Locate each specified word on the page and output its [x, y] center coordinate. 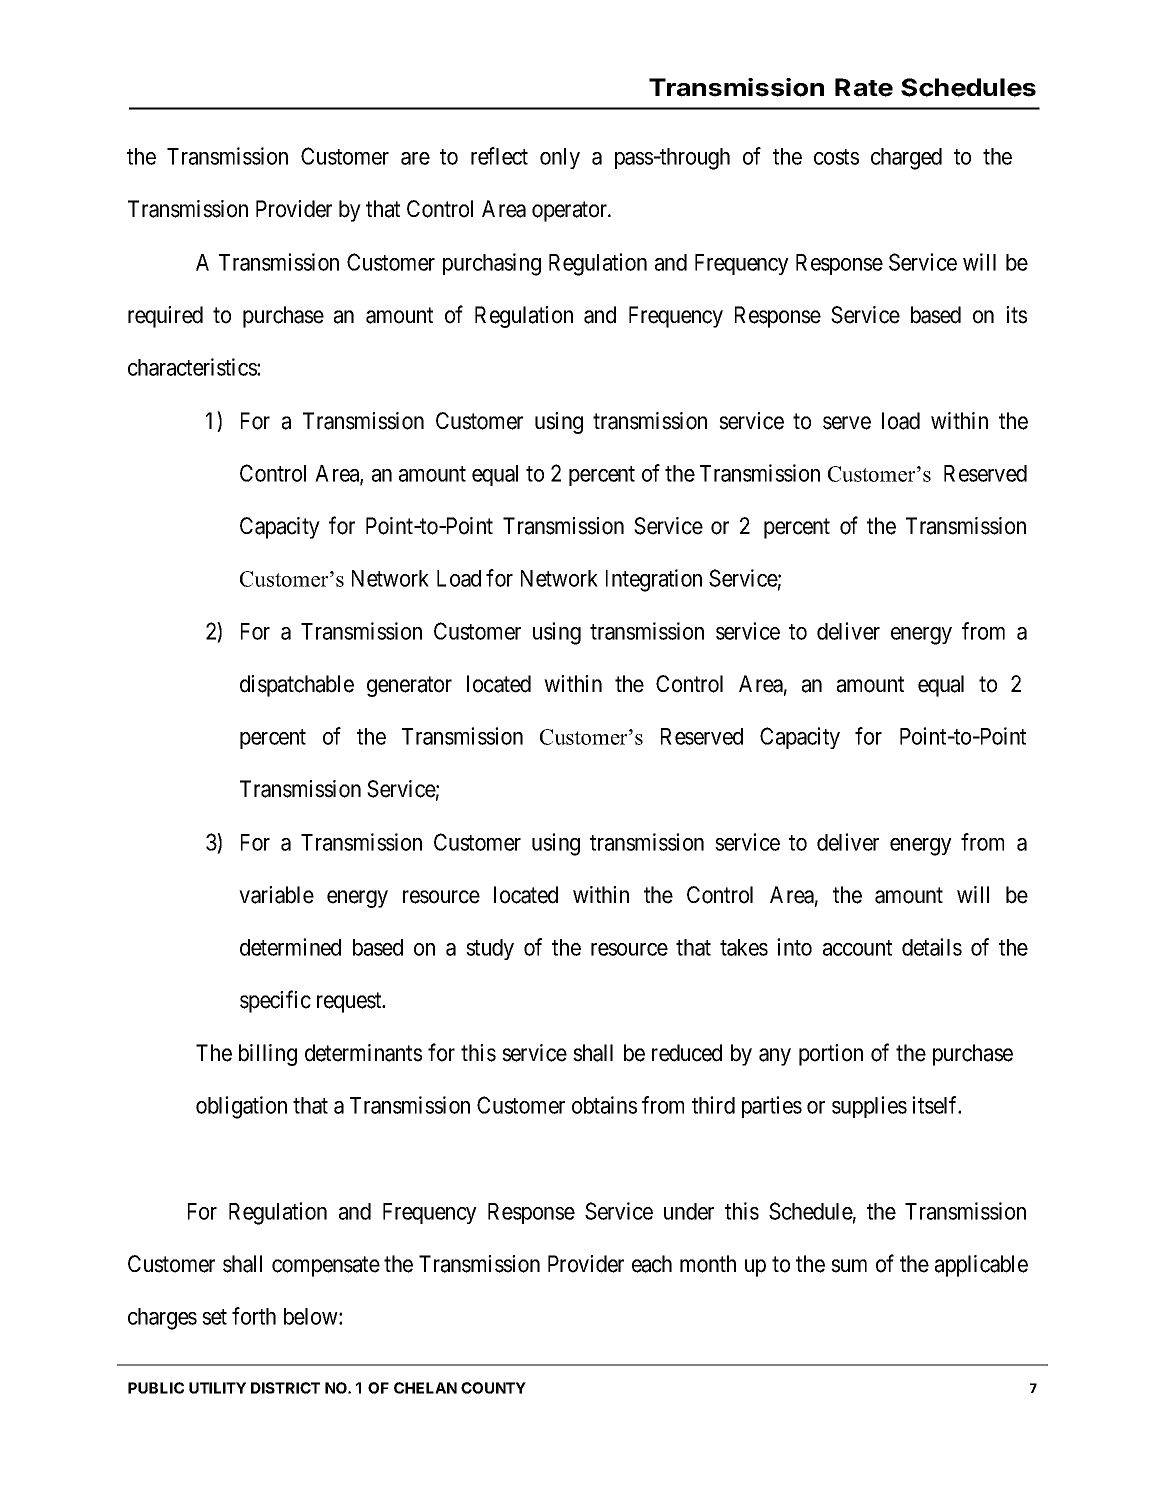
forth [254, 1316]
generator [409, 687]
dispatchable [297, 686]
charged [906, 159]
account [857, 948]
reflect [499, 156]
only [560, 158]
